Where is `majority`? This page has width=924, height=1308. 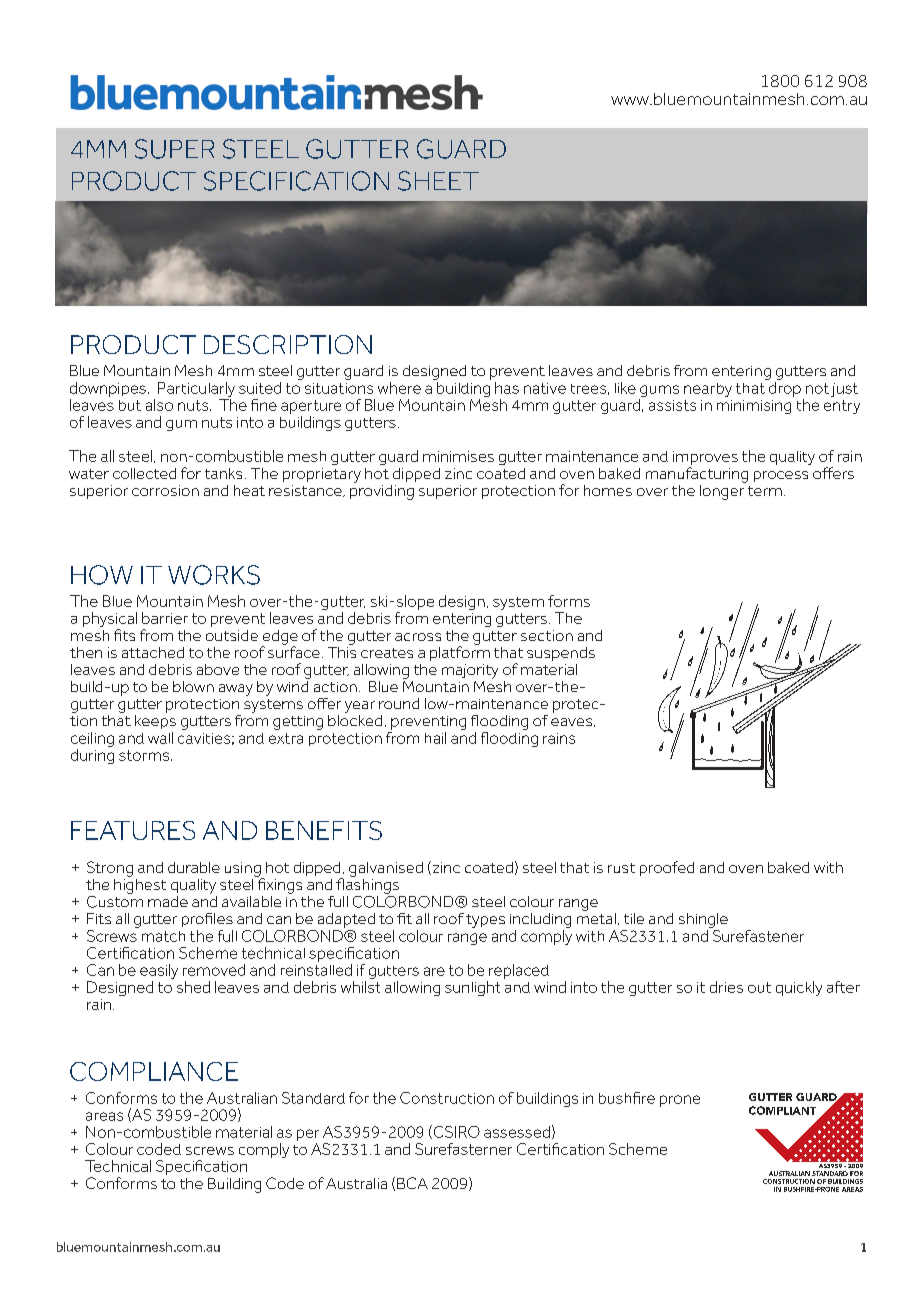
majority is located at coordinates (470, 671).
